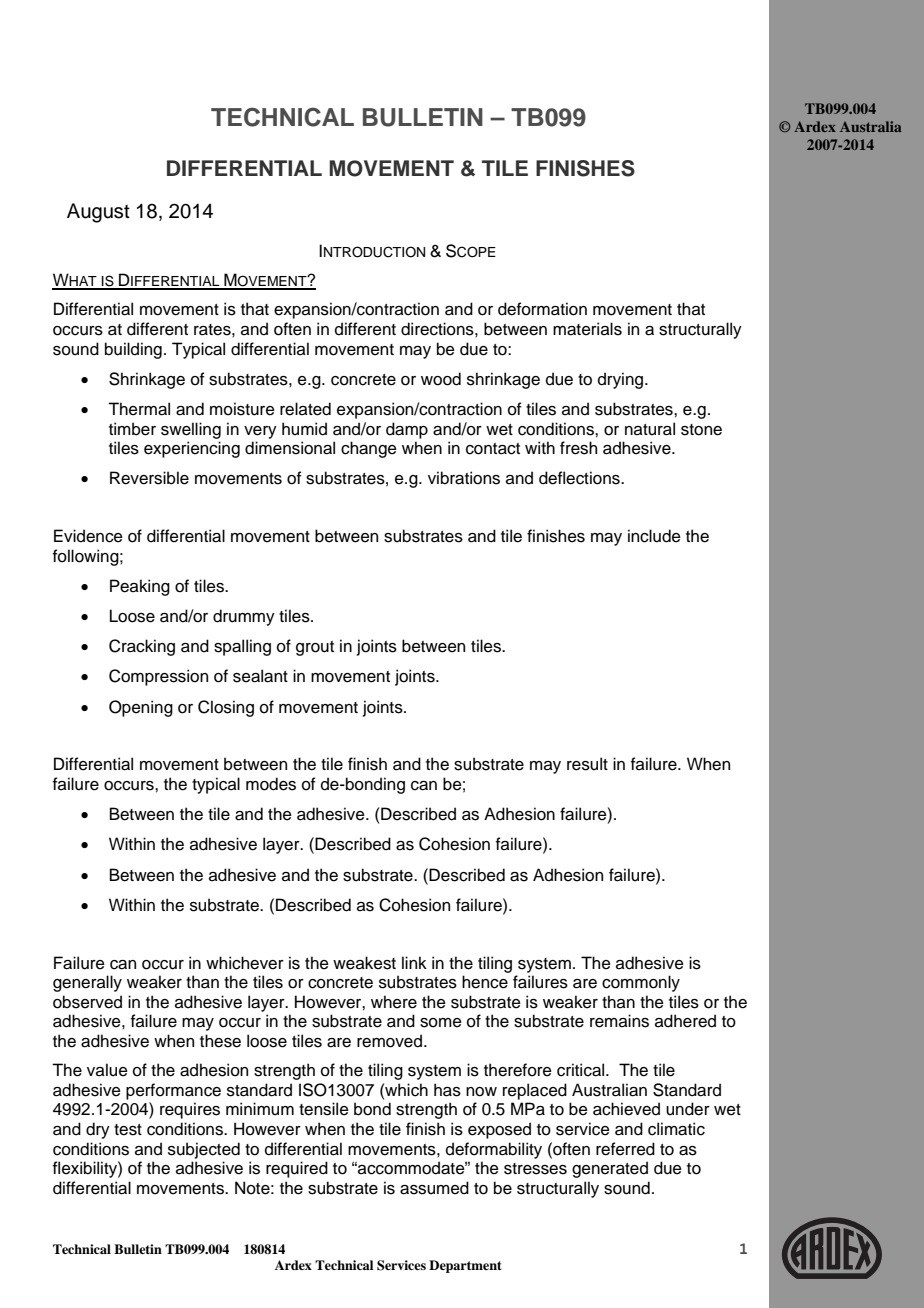 The width and height of the page is (924, 1308). Describe the element at coordinates (141, 708) in the page. I see `Opening` at that location.
